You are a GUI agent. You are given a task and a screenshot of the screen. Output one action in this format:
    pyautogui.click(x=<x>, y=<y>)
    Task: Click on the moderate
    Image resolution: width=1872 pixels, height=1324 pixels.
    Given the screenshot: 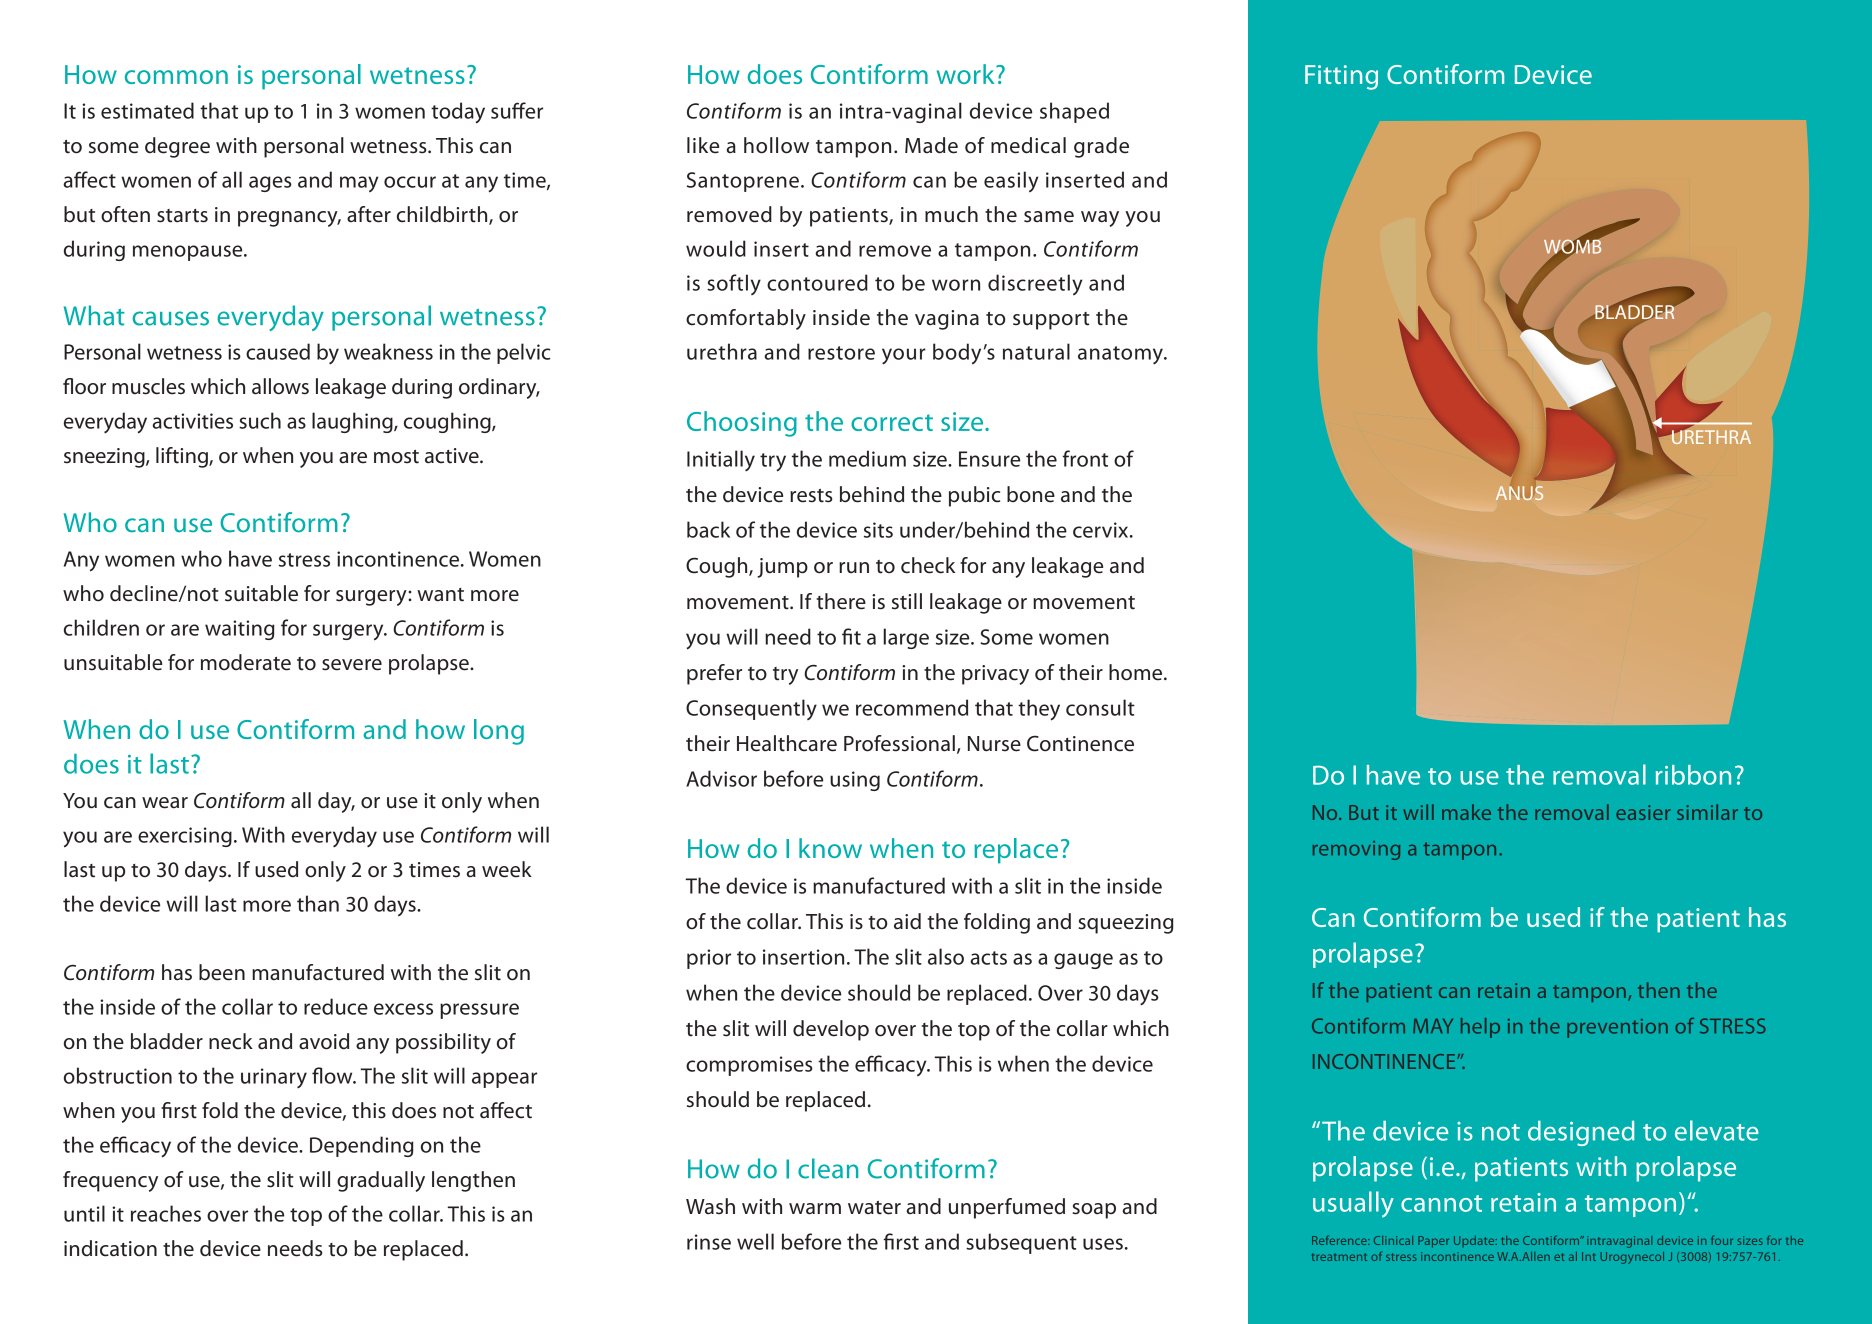 What is the action you would take?
    pyautogui.click(x=246, y=662)
